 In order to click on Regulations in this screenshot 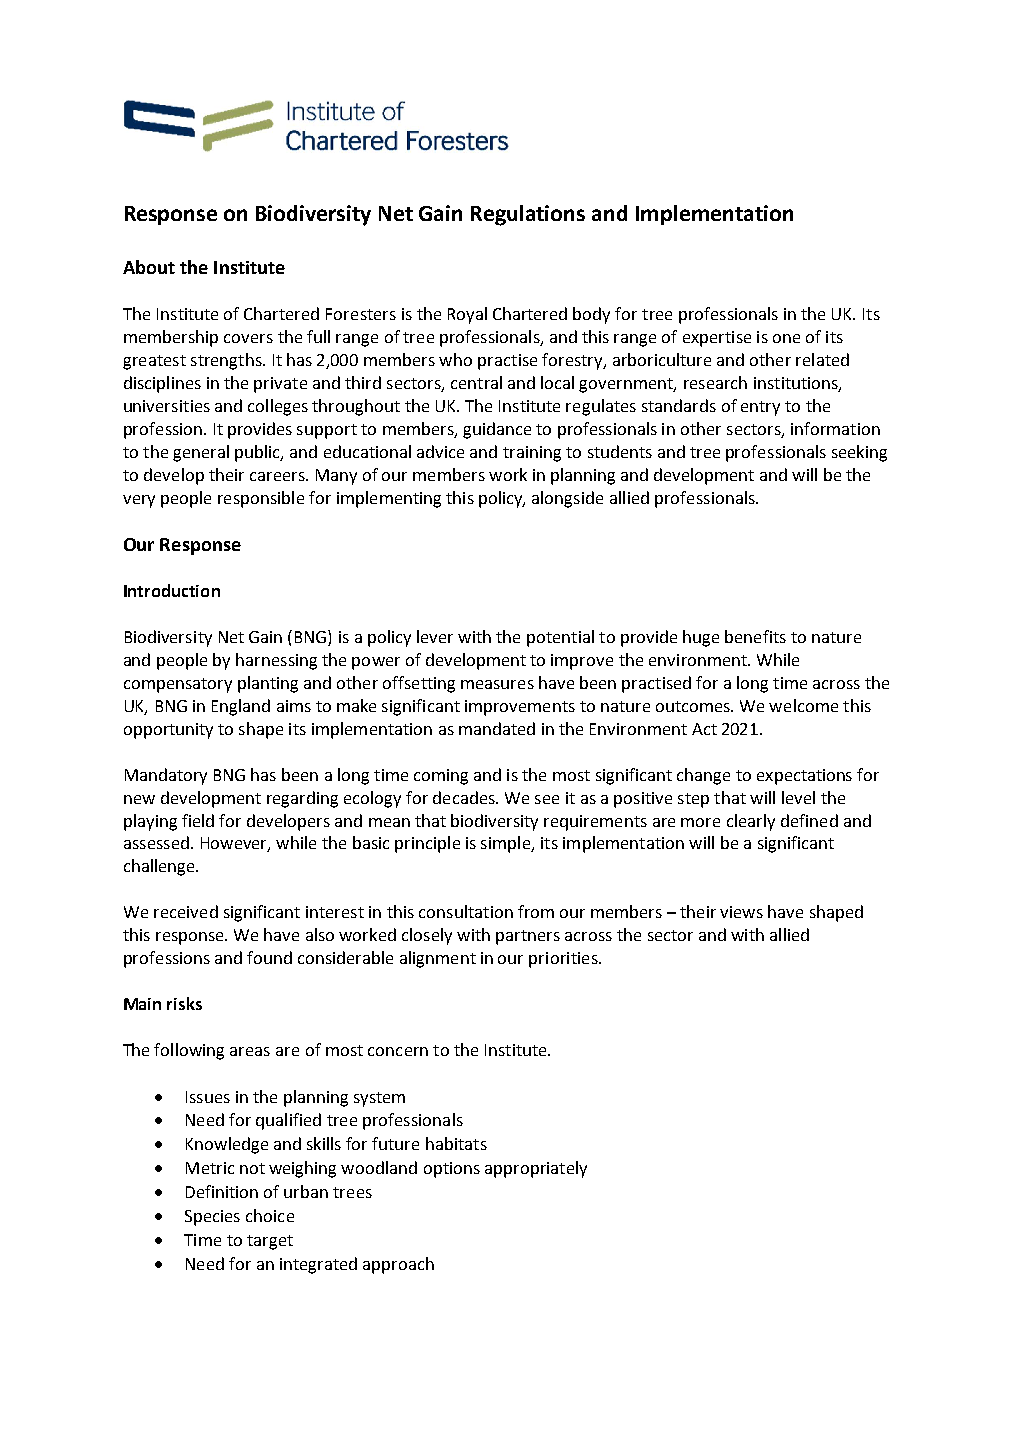, I will do `click(528, 215)`.
